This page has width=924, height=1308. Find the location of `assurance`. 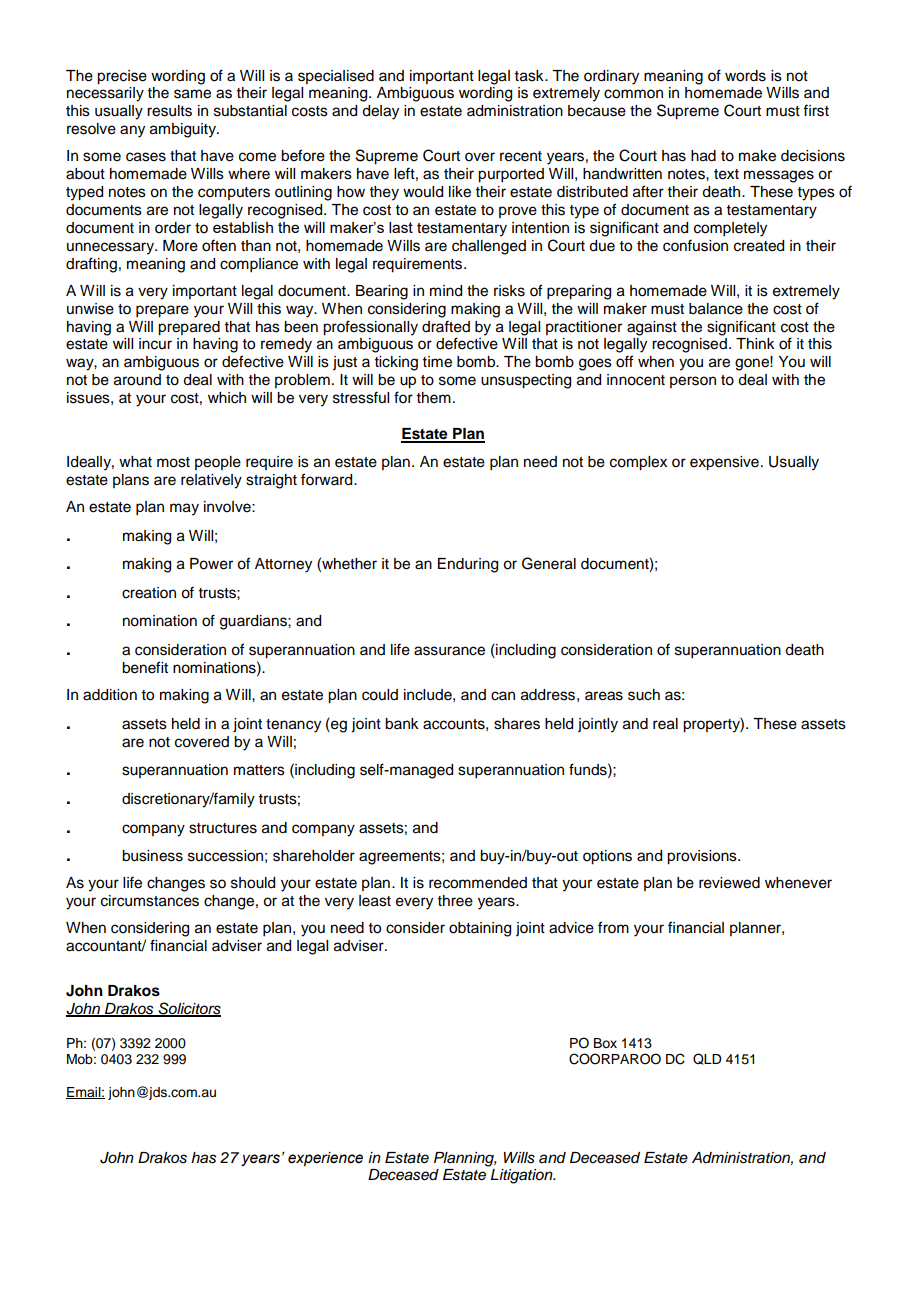

assurance is located at coordinates (449, 651).
